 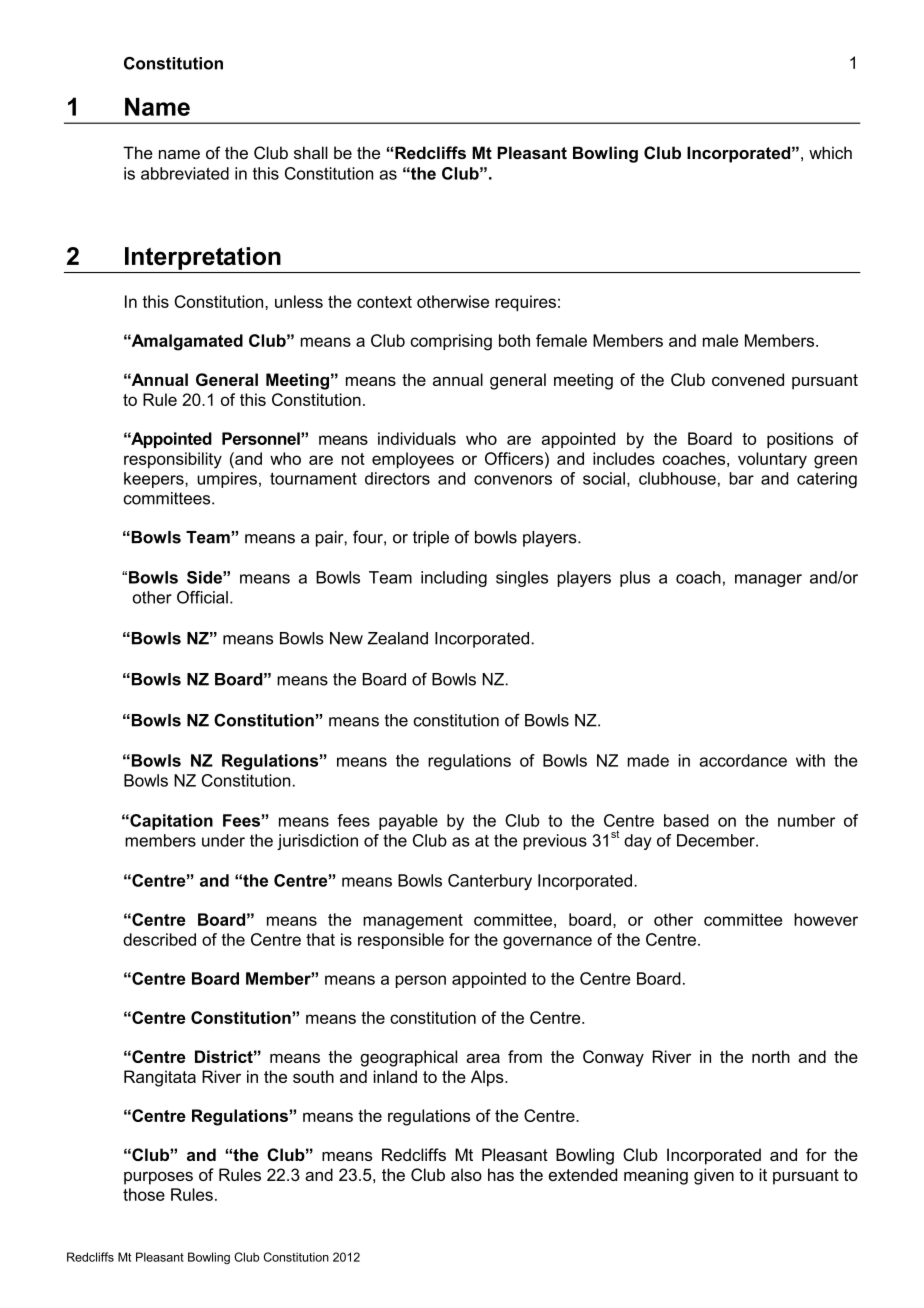 What do you see at coordinates (398, 638) in the page?
I see `Zealand` at bounding box center [398, 638].
